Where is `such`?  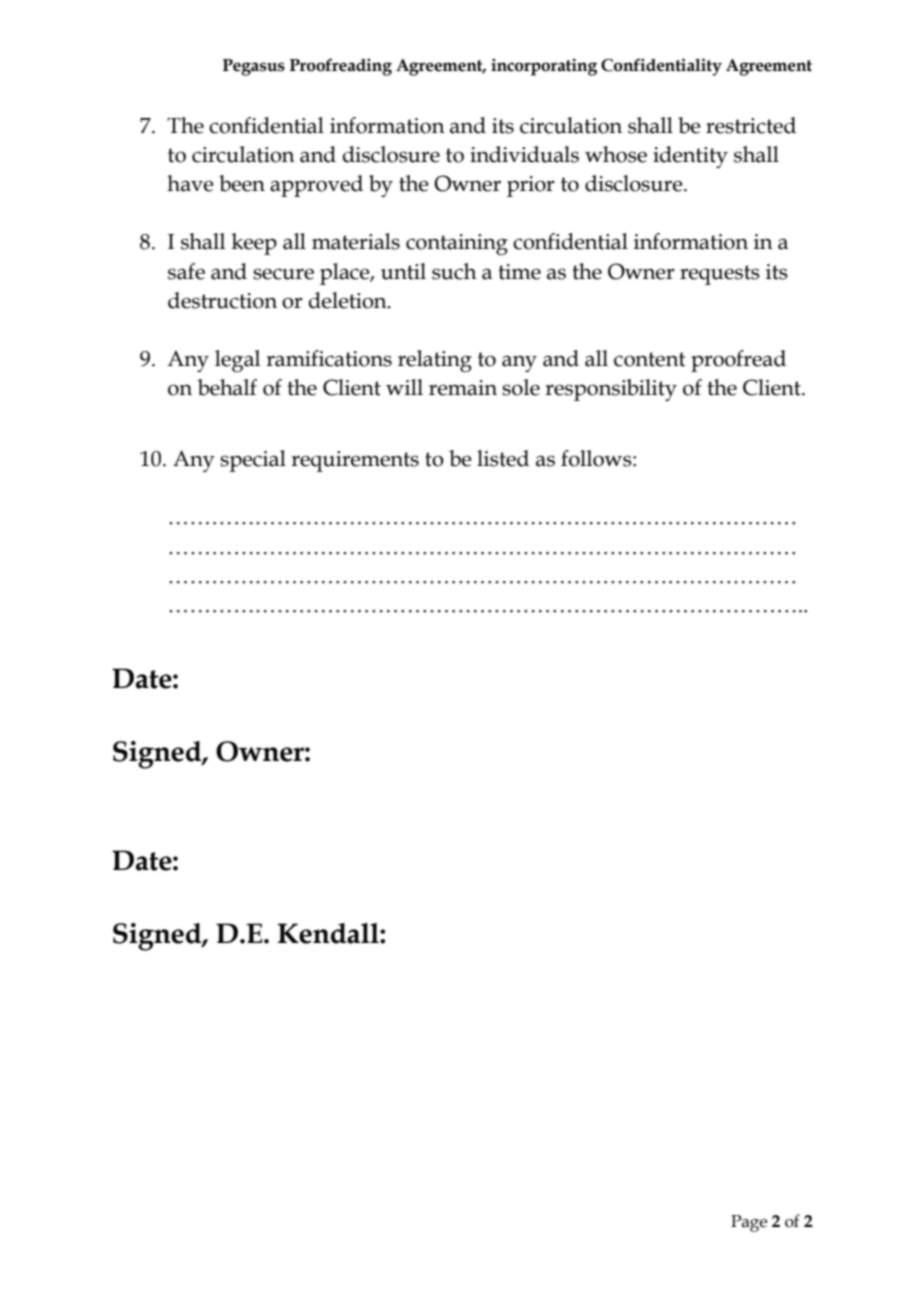 such is located at coordinates (454, 271).
